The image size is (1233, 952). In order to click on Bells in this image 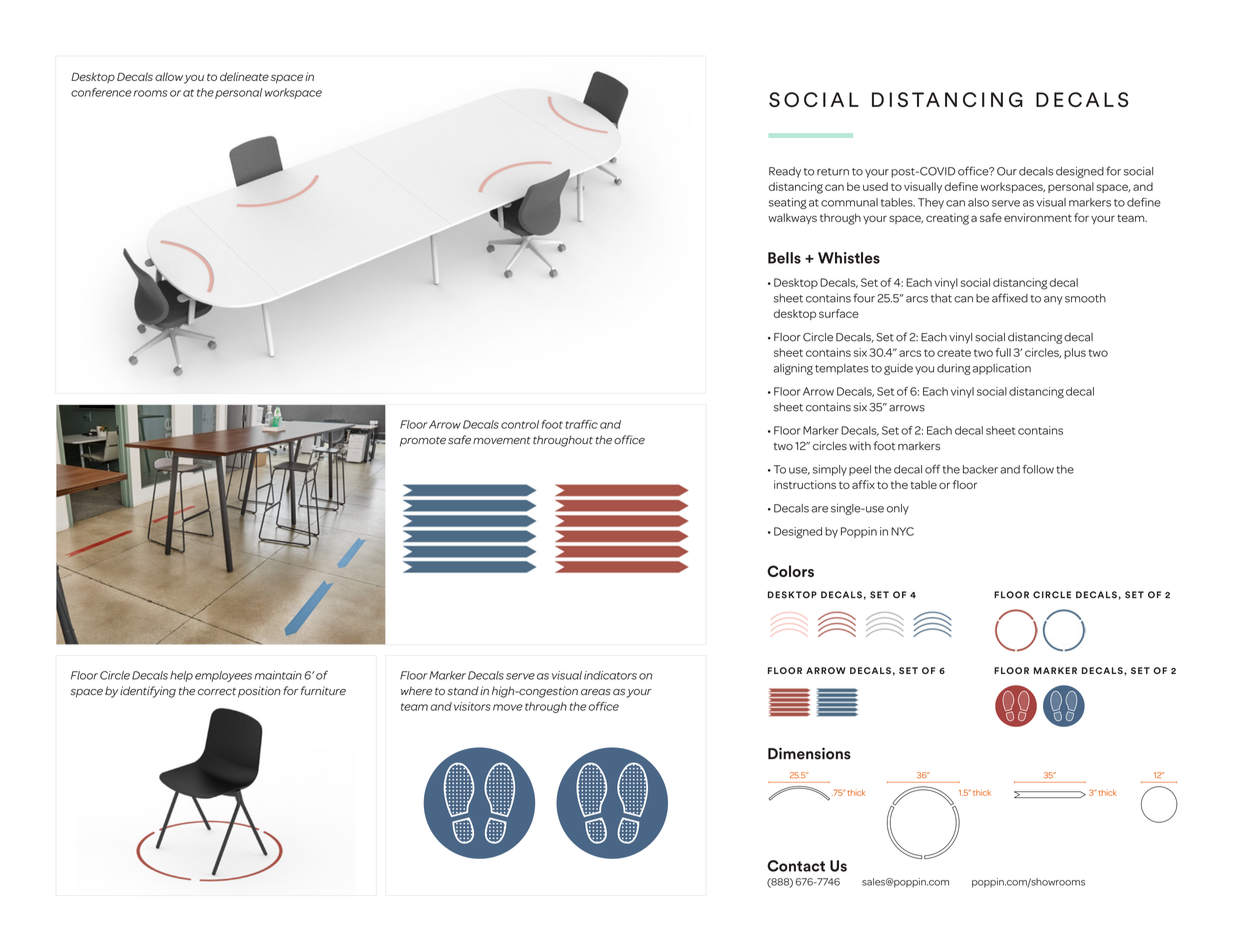, I will do `click(784, 258)`.
